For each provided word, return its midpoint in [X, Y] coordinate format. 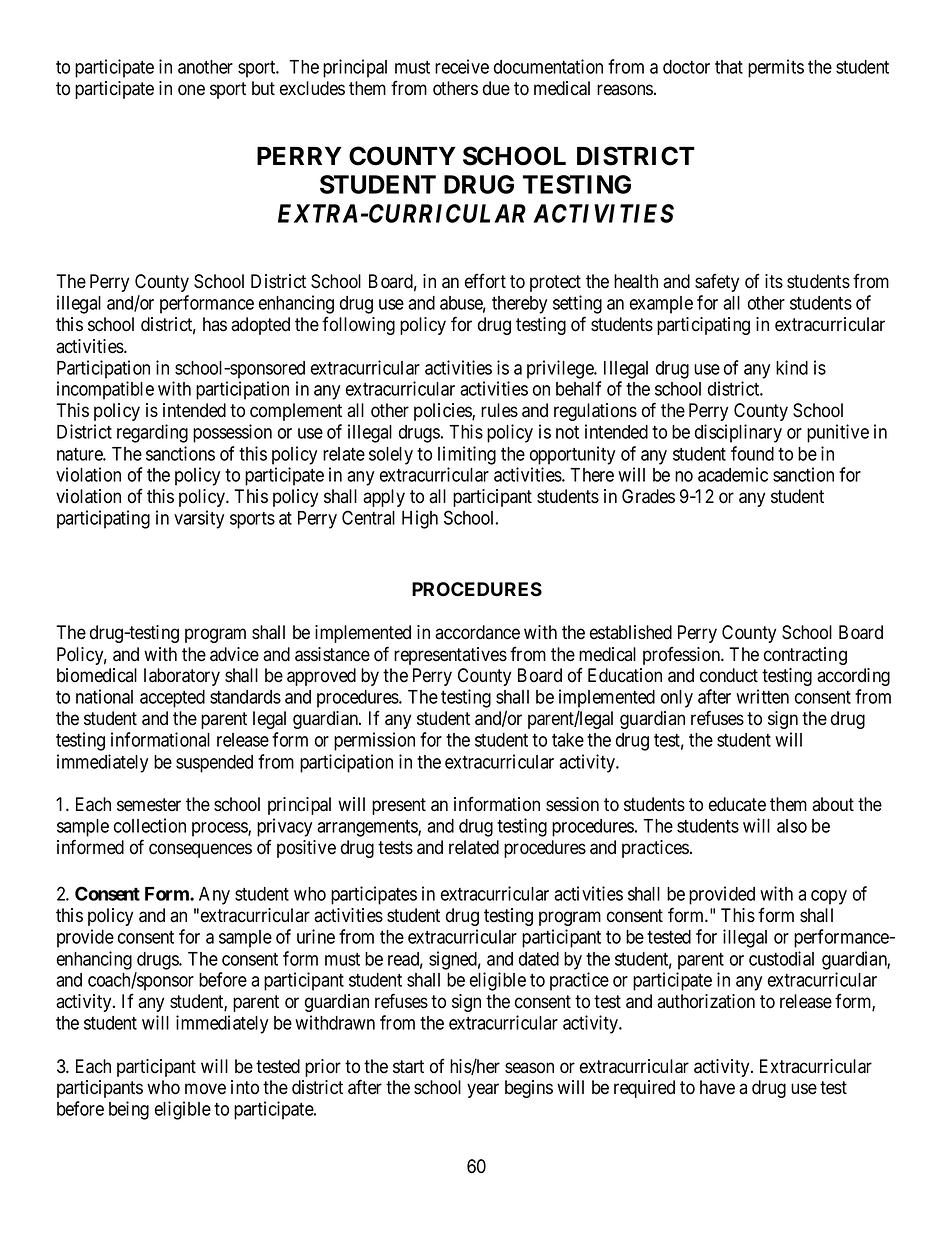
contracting [805, 656]
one [191, 90]
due [496, 88]
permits [776, 68]
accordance [477, 632]
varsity [199, 519]
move [205, 1089]
